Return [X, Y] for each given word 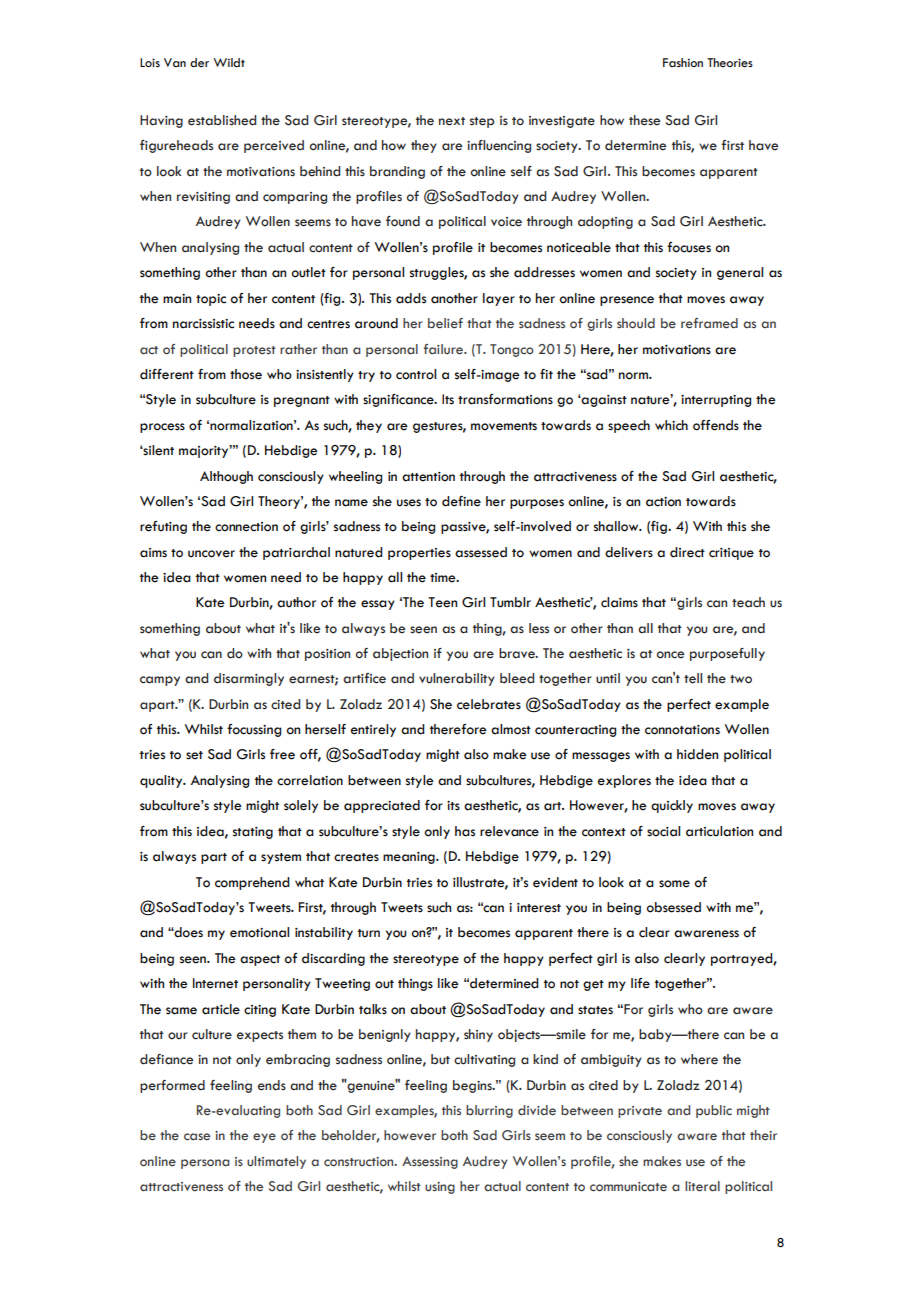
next [452, 121]
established [222, 120]
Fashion [683, 62]
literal [702, 1186]
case [197, 1136]
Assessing [430, 1162]
